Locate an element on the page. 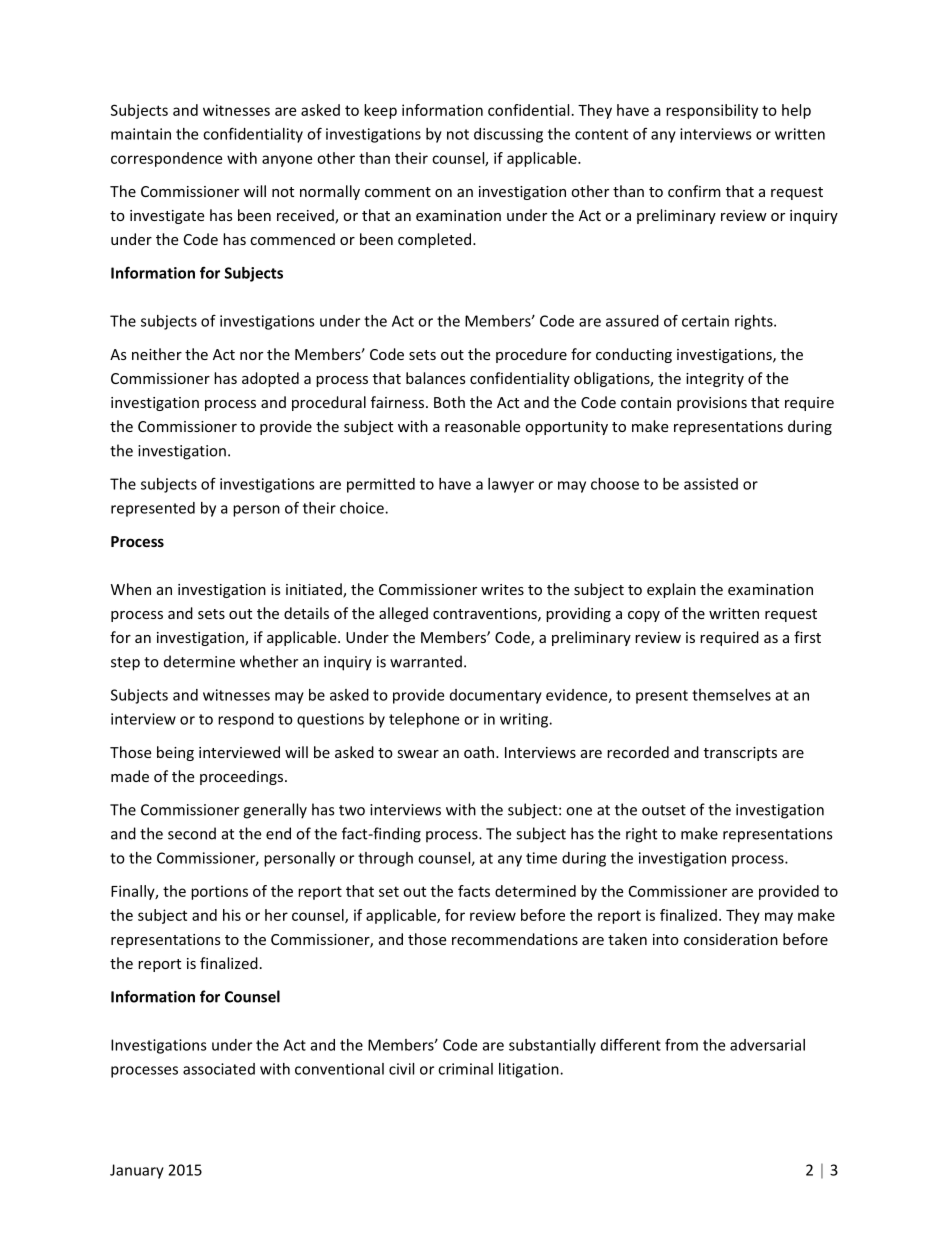  outset is located at coordinates (664, 810).
